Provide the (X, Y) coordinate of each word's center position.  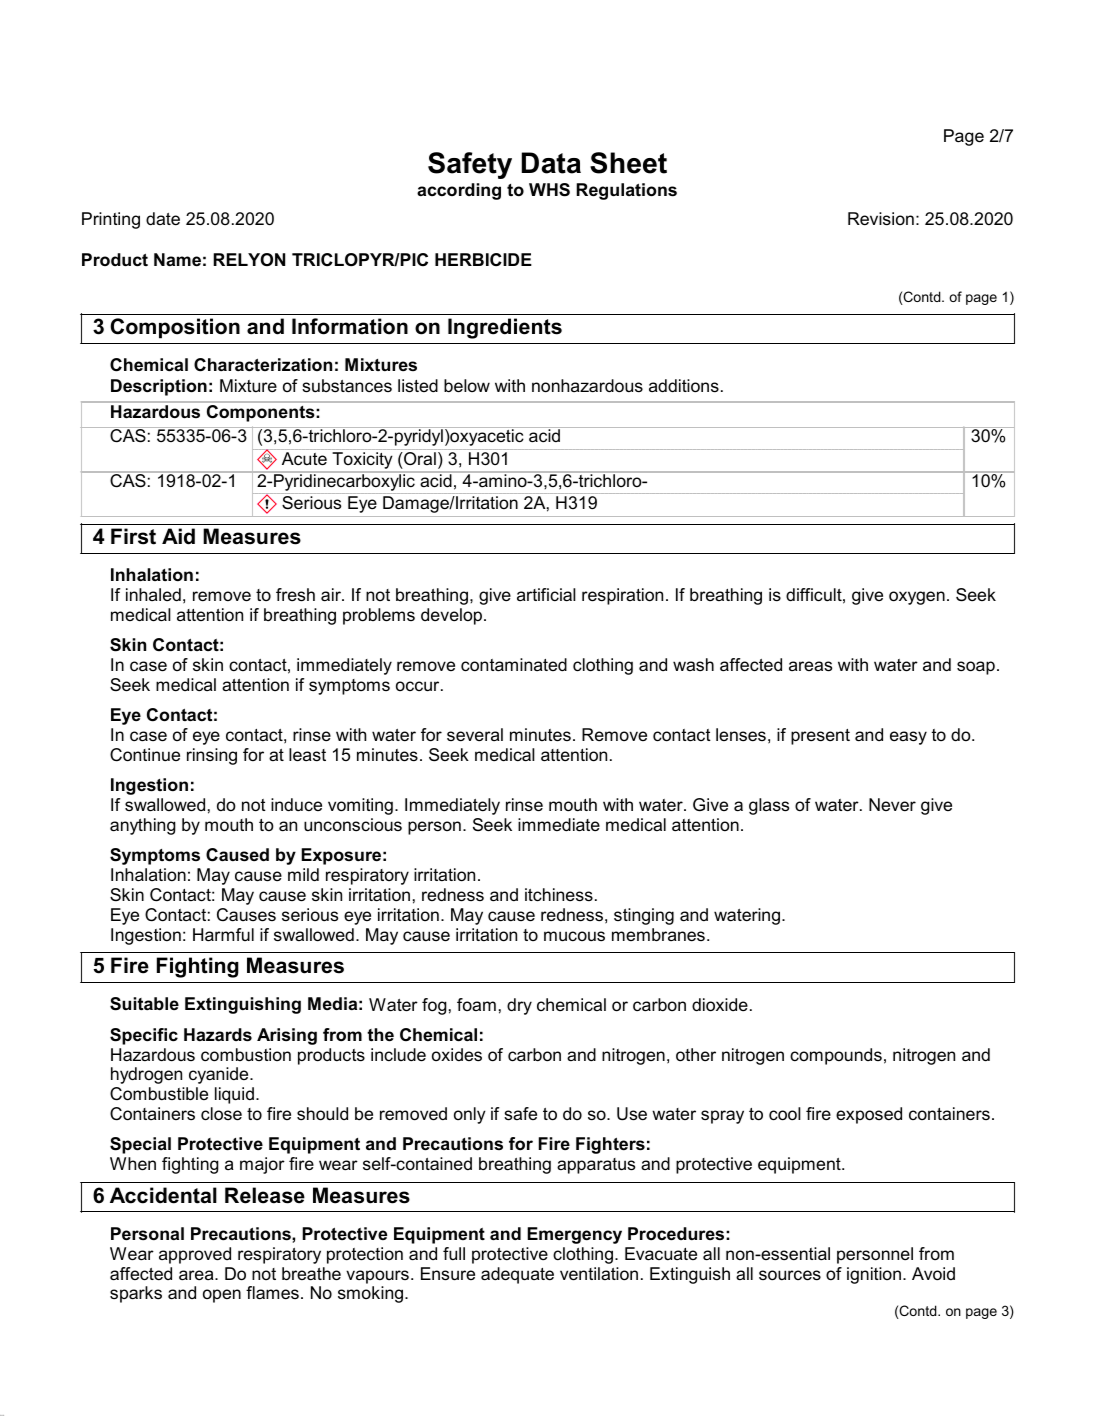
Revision (881, 219)
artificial (546, 594)
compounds (836, 1056)
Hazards (218, 1035)
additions (684, 386)
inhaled (153, 594)
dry (519, 1006)
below (467, 386)
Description (159, 387)
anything (143, 826)
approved (195, 1255)
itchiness (559, 895)
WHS (549, 190)
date (163, 219)
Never (892, 805)
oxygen (917, 598)
